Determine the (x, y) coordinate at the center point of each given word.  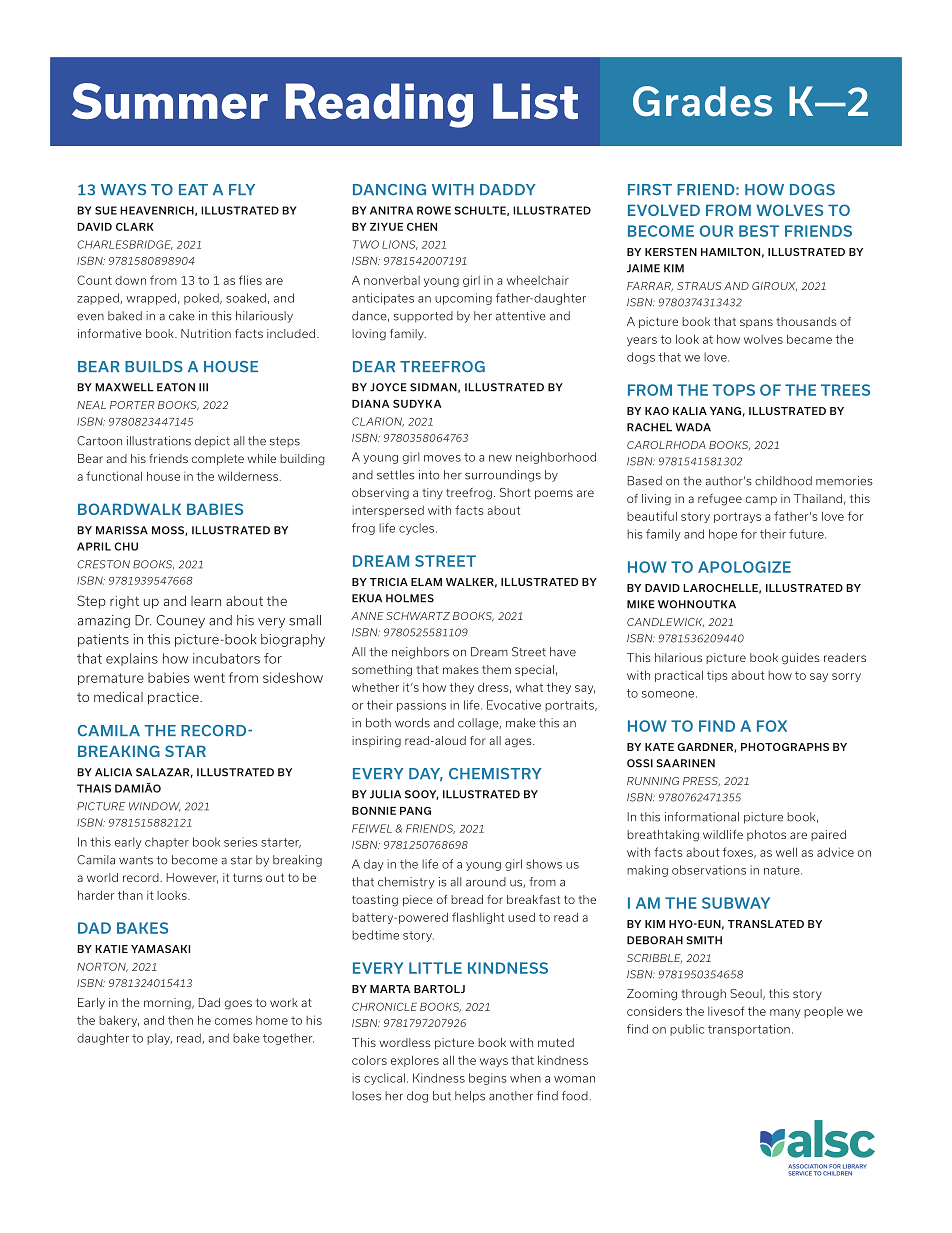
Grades (702, 101)
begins (488, 1079)
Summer (170, 101)
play (159, 1039)
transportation (749, 1030)
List (535, 101)
